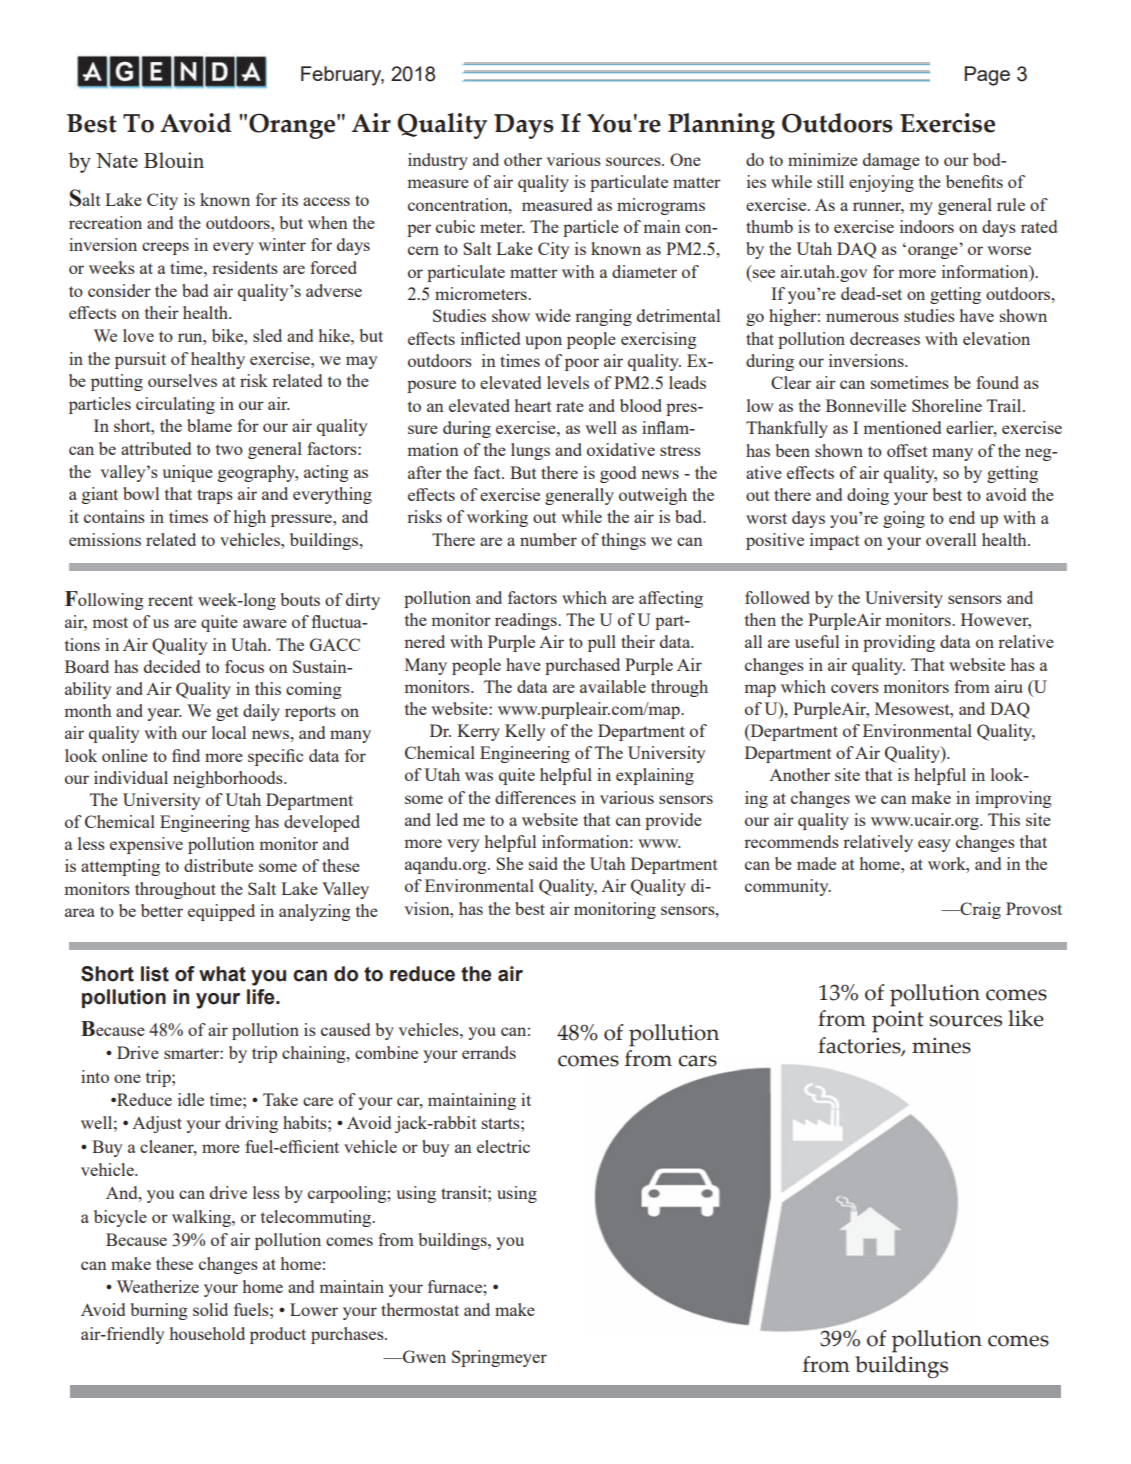 The width and height of the screenshot is (1131, 1464). What do you see at coordinates (210, 1309) in the screenshot?
I see `solid` at bounding box center [210, 1309].
